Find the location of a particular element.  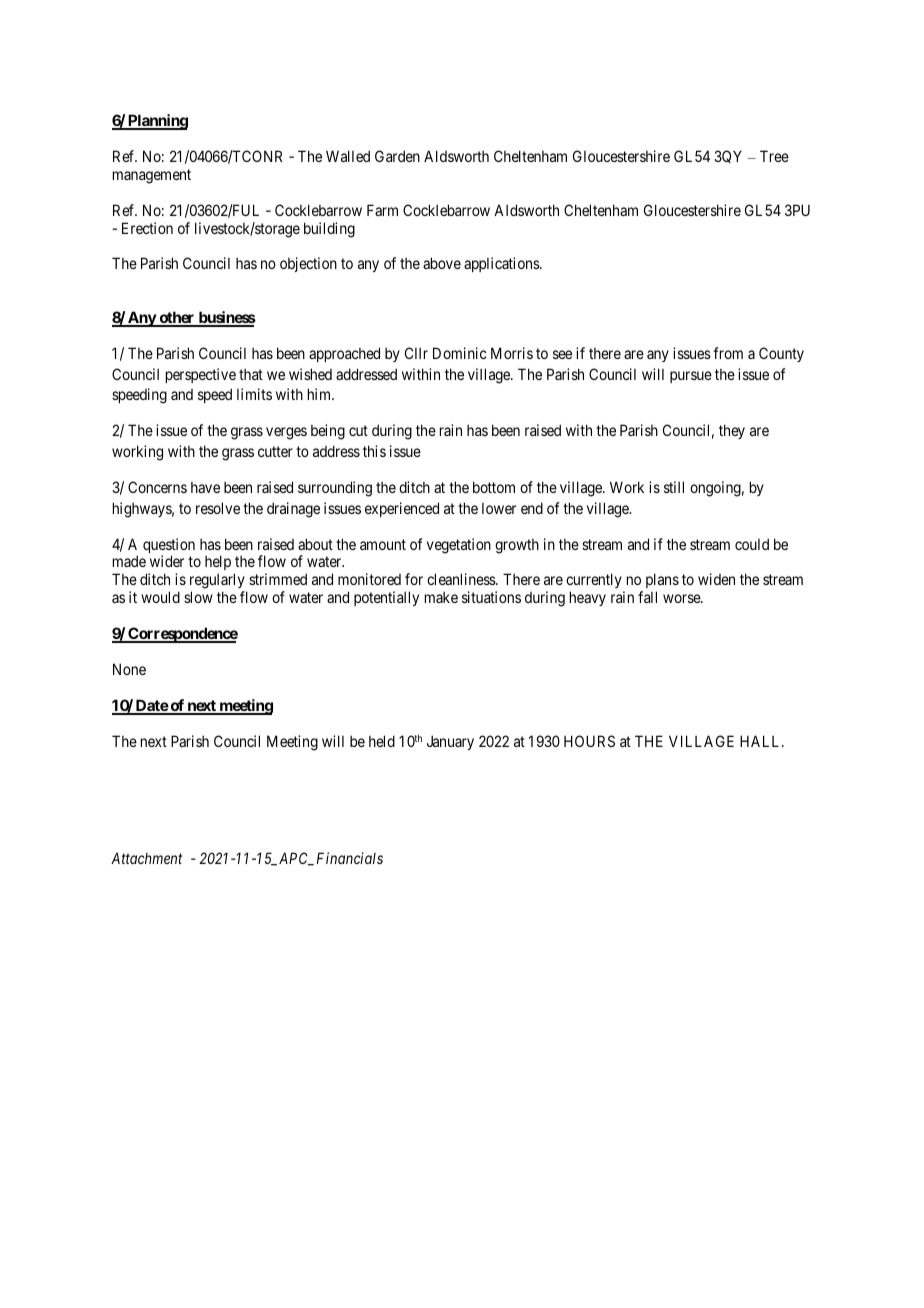

Tree is located at coordinates (774, 156).
